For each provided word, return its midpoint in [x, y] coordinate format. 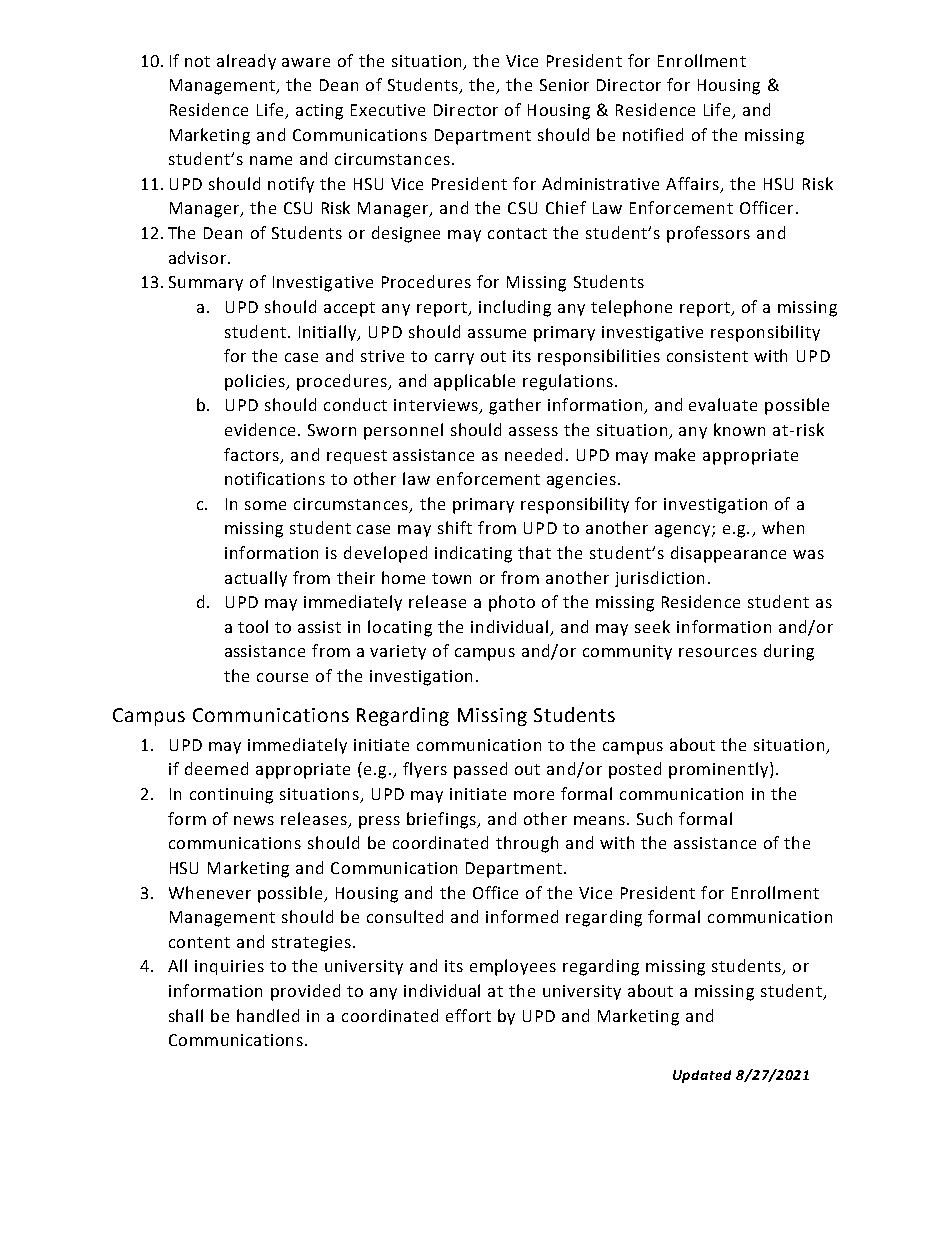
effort [468, 1015]
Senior [564, 85]
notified [653, 134]
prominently [718, 770]
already [246, 62]
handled [268, 1015]
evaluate [723, 404]
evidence [260, 429]
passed [480, 770]
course [282, 677]
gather [515, 406]
